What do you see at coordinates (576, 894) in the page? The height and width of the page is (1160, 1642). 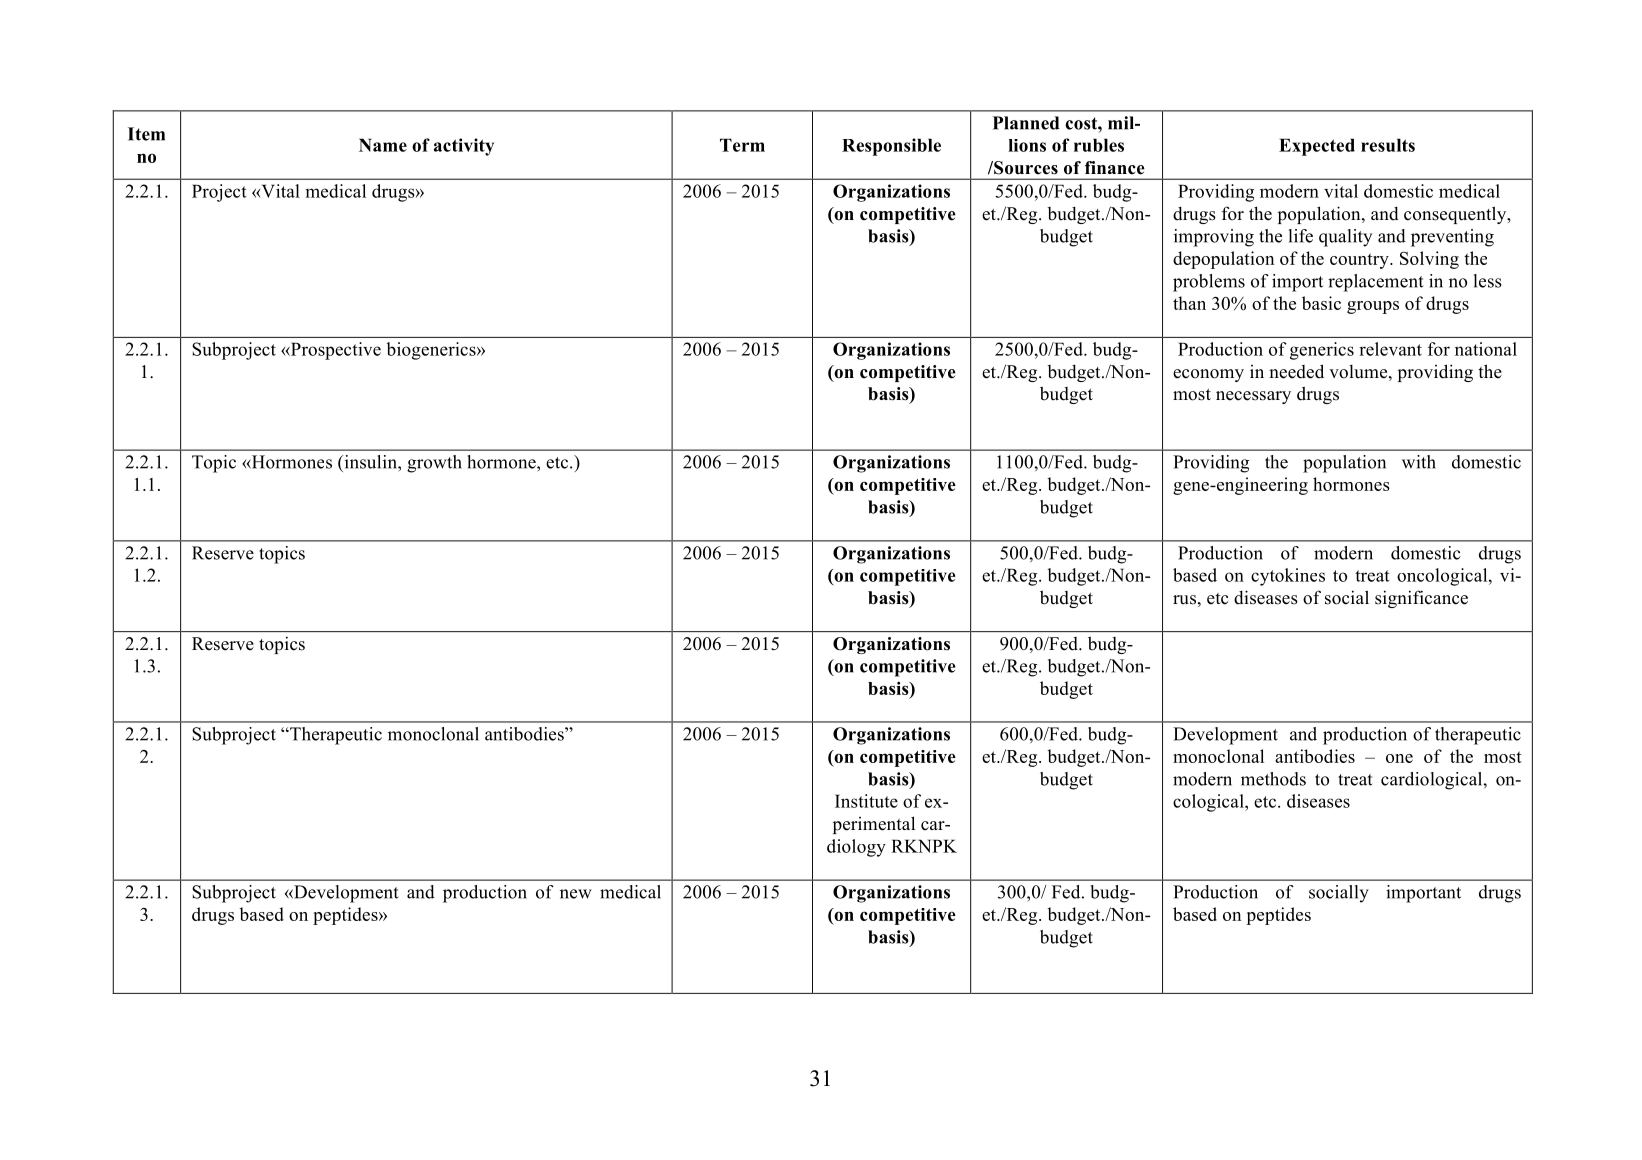 I see `new` at bounding box center [576, 894].
